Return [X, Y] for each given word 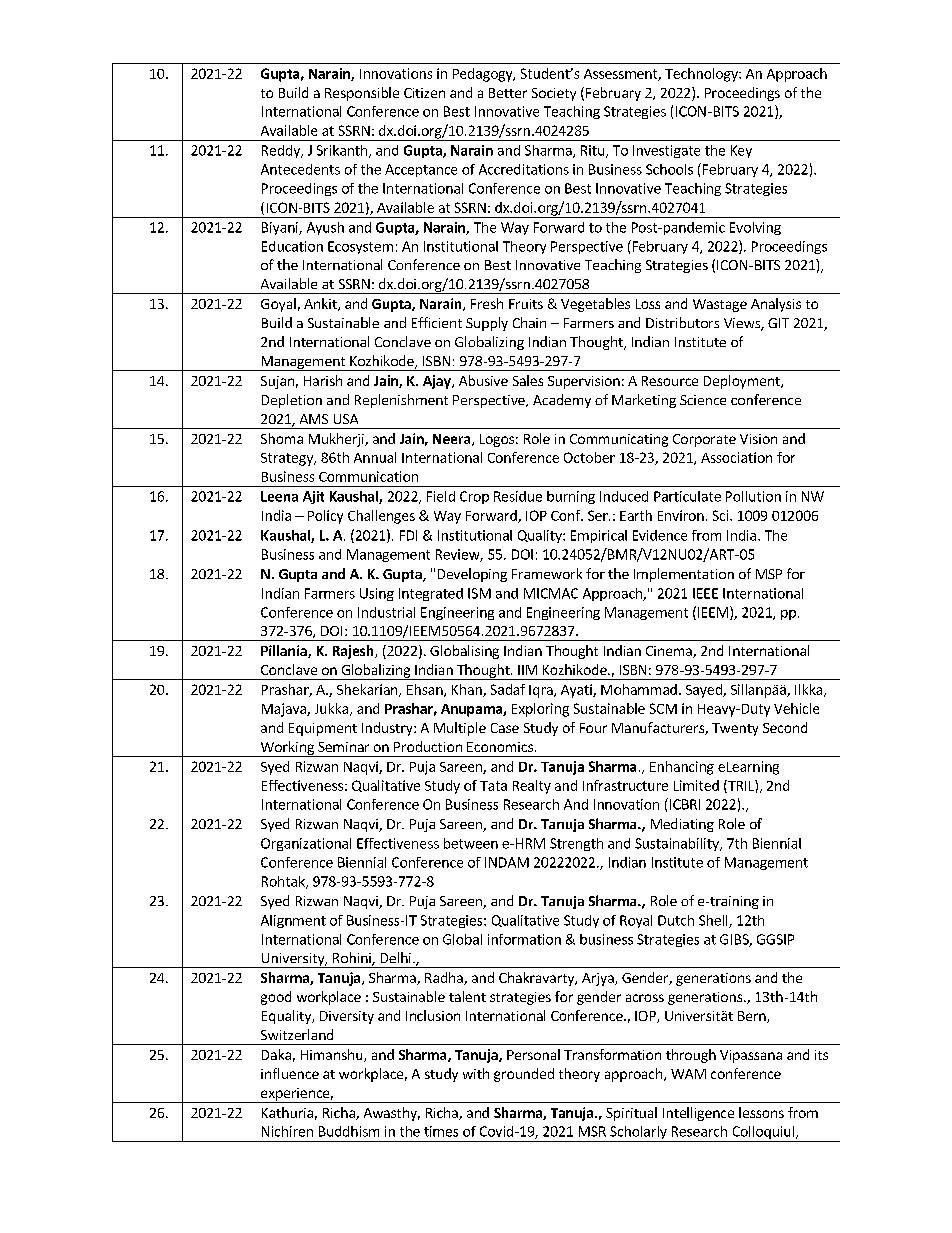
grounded [524, 1075]
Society [554, 94]
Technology [702, 75]
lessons [761, 1112]
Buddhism [349, 1131]
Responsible [362, 94]
